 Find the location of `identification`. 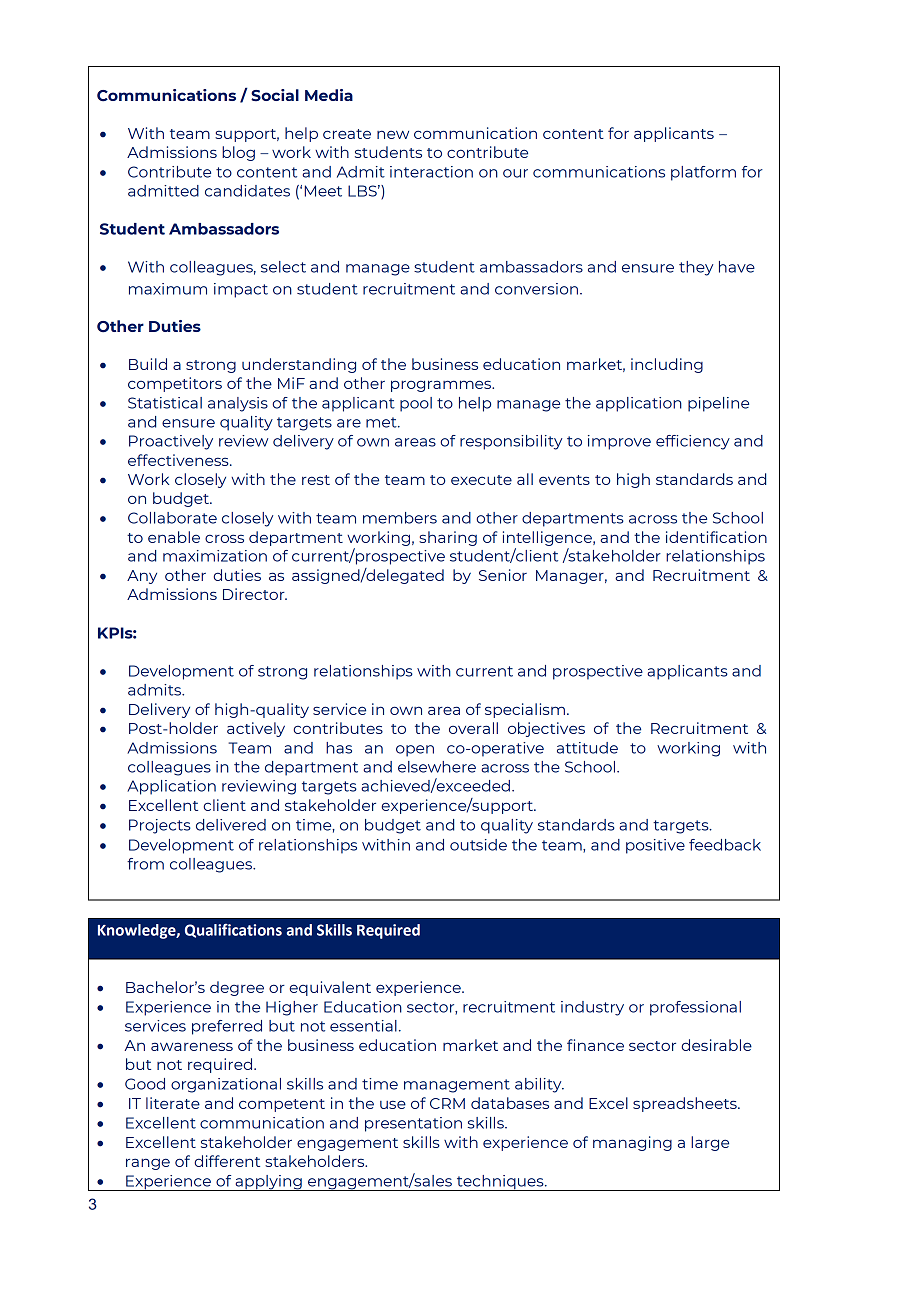

identification is located at coordinates (716, 537).
